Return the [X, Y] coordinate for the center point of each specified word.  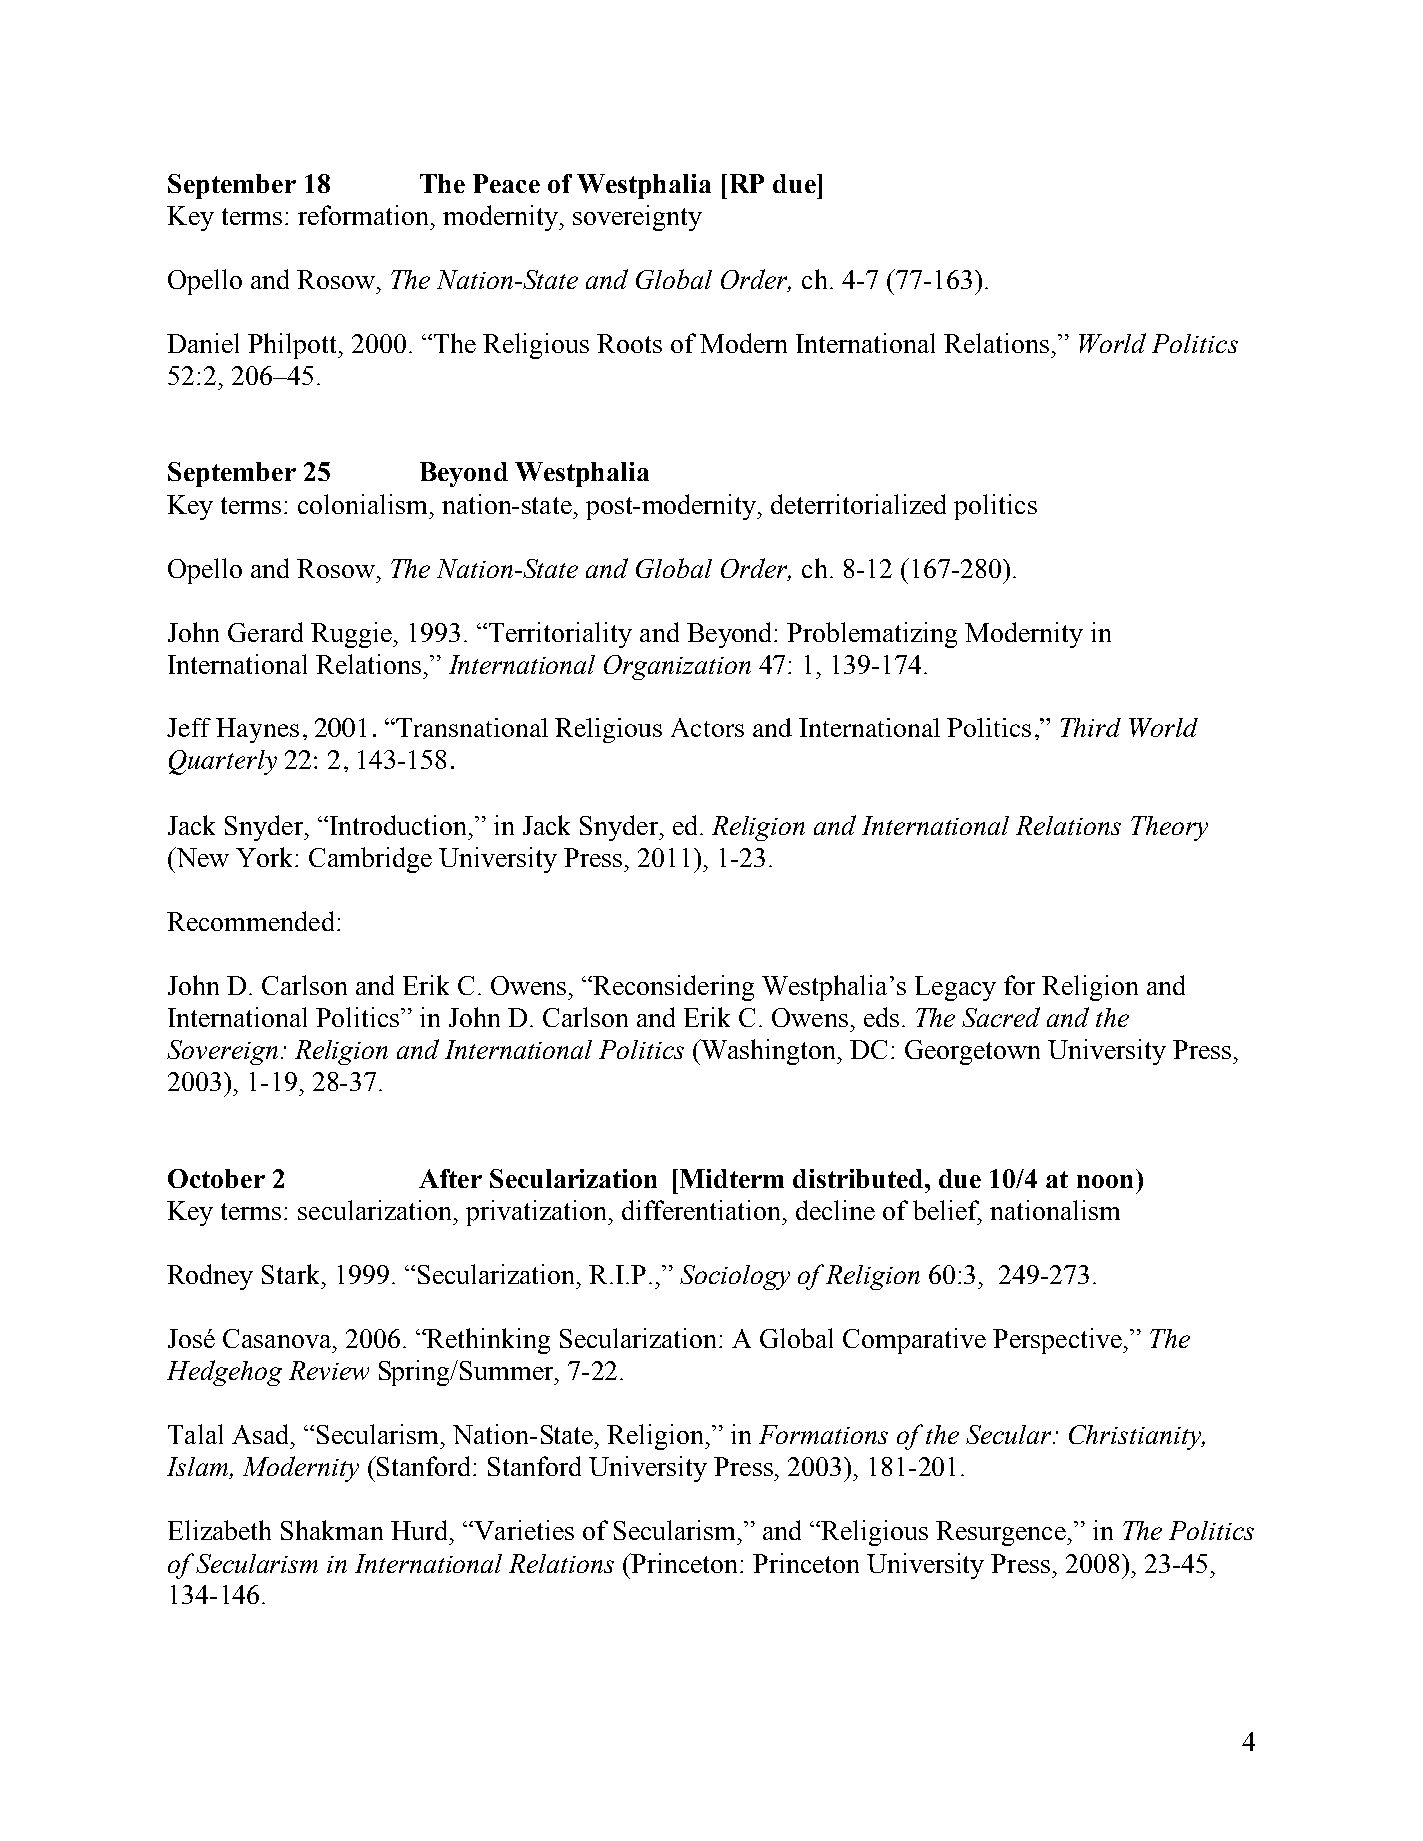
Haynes [257, 730]
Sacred [1001, 1017]
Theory [1169, 828]
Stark [292, 1274]
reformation [365, 215]
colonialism [362, 504]
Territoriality [560, 635]
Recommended [250, 921]
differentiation [701, 1210]
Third [1091, 727]
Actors [707, 727]
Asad [262, 1434]
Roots [629, 343]
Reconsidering [673, 988]
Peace [506, 183]
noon [1105, 1181]
